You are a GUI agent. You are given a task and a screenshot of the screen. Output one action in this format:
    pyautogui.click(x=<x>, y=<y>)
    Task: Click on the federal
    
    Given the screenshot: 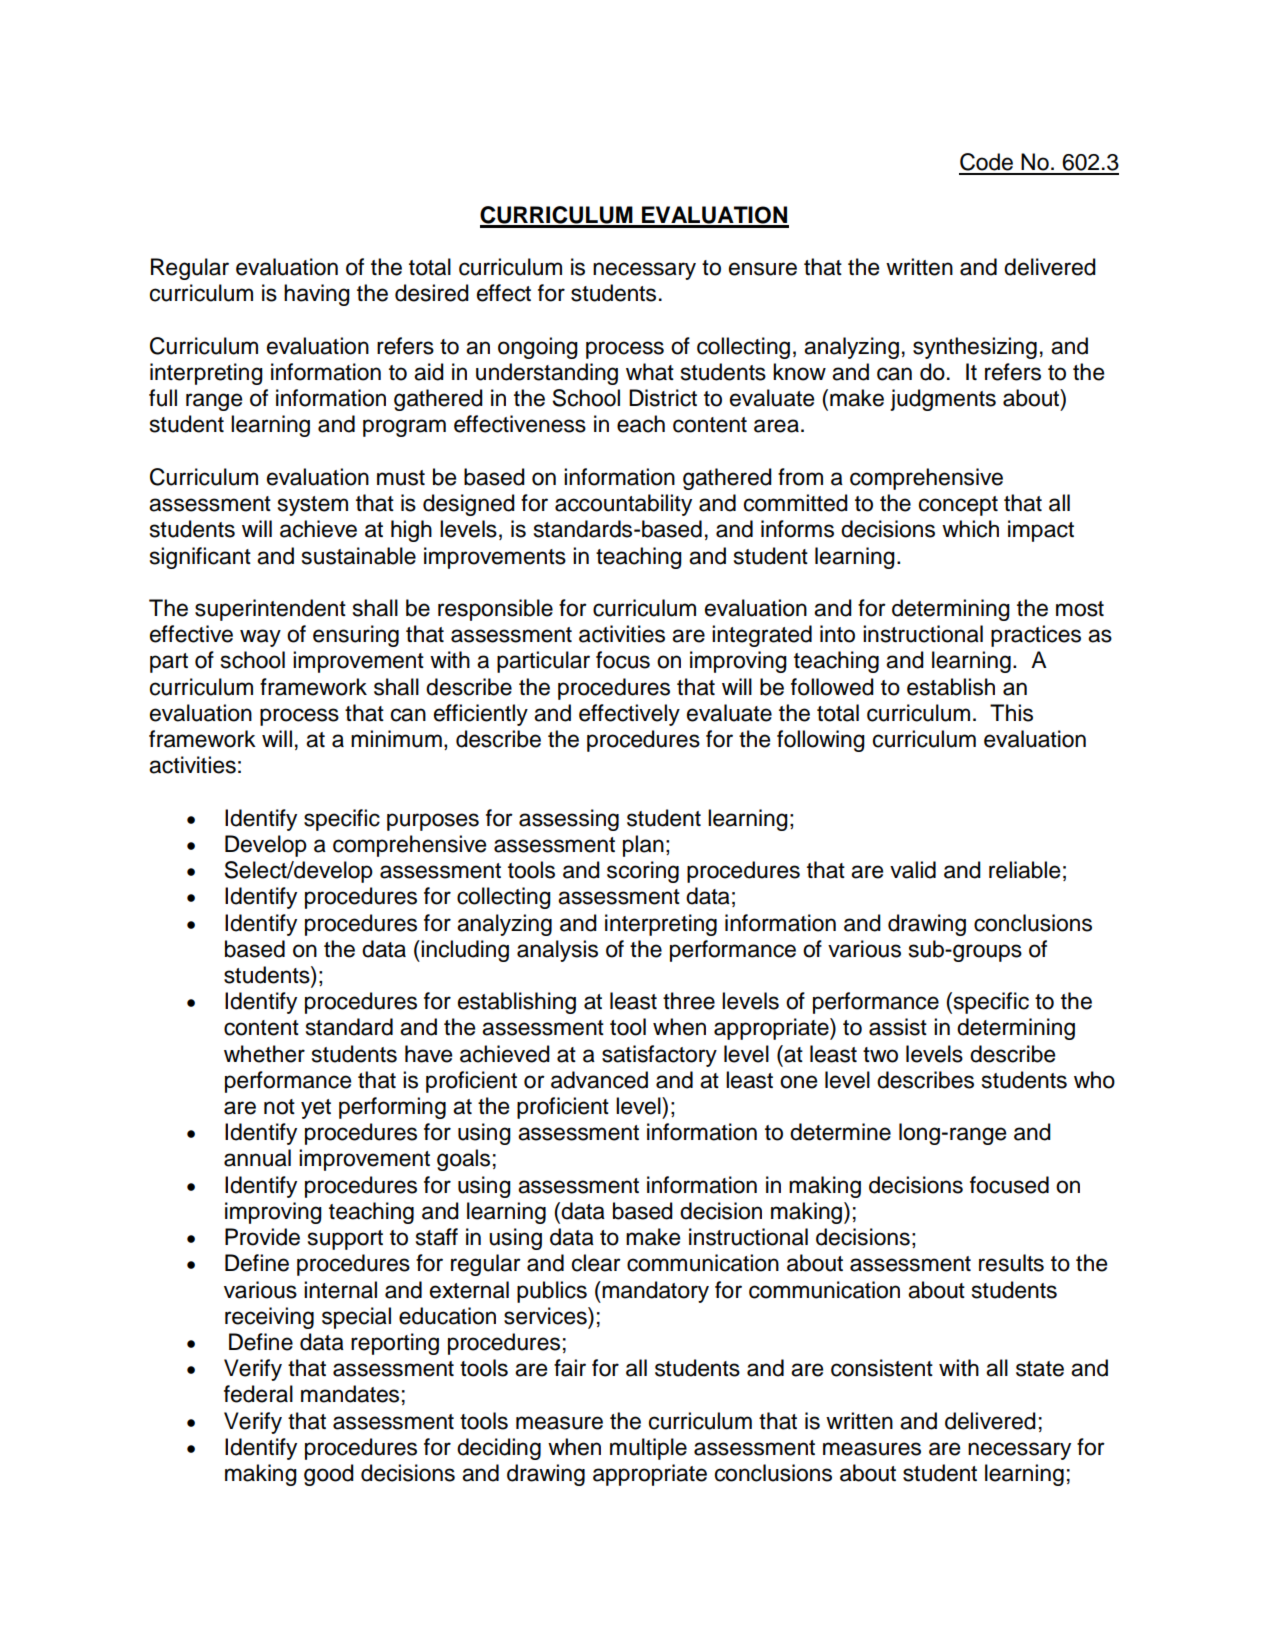 What is the action you would take?
    pyautogui.click(x=258, y=1394)
